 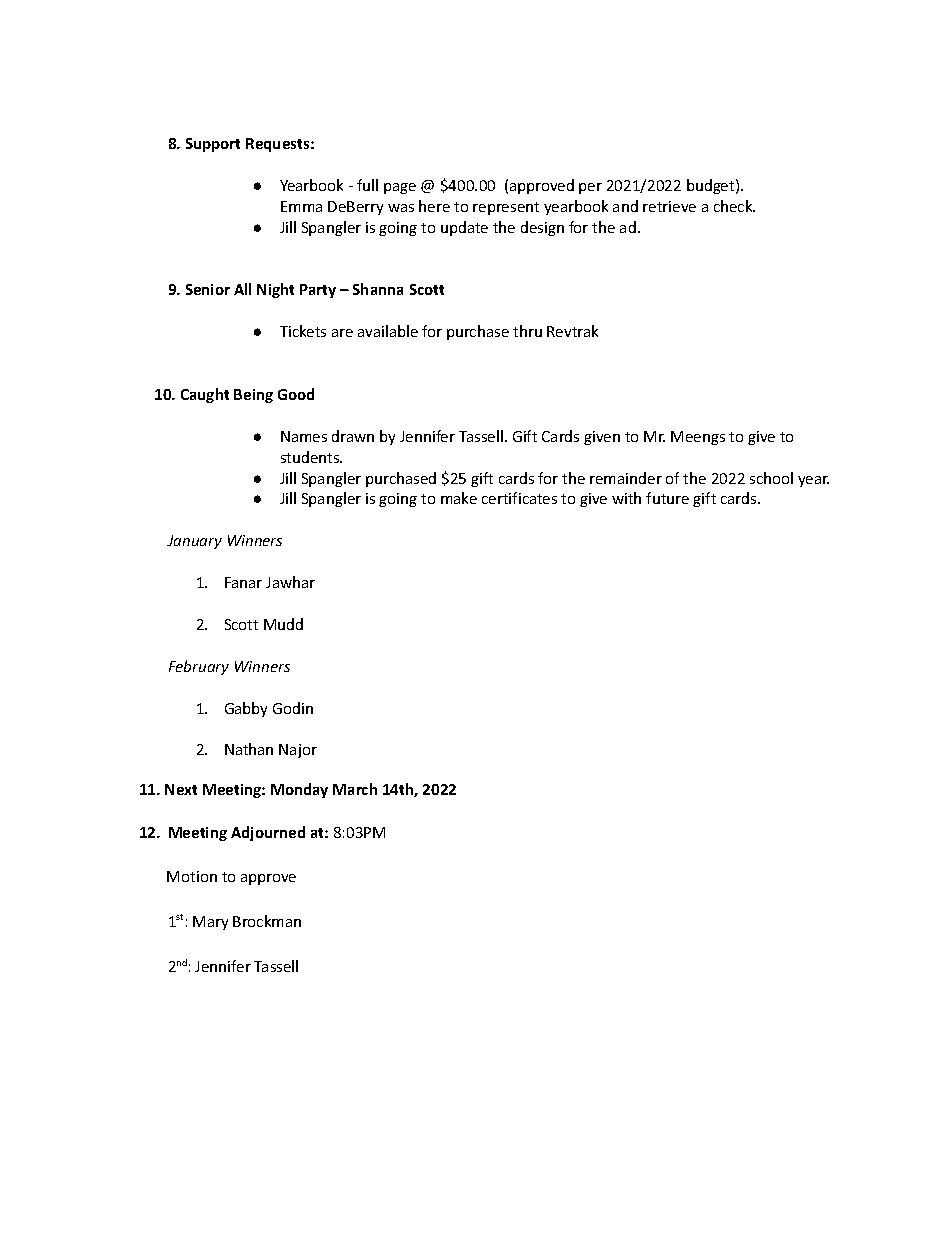 I want to click on make, so click(x=459, y=498).
